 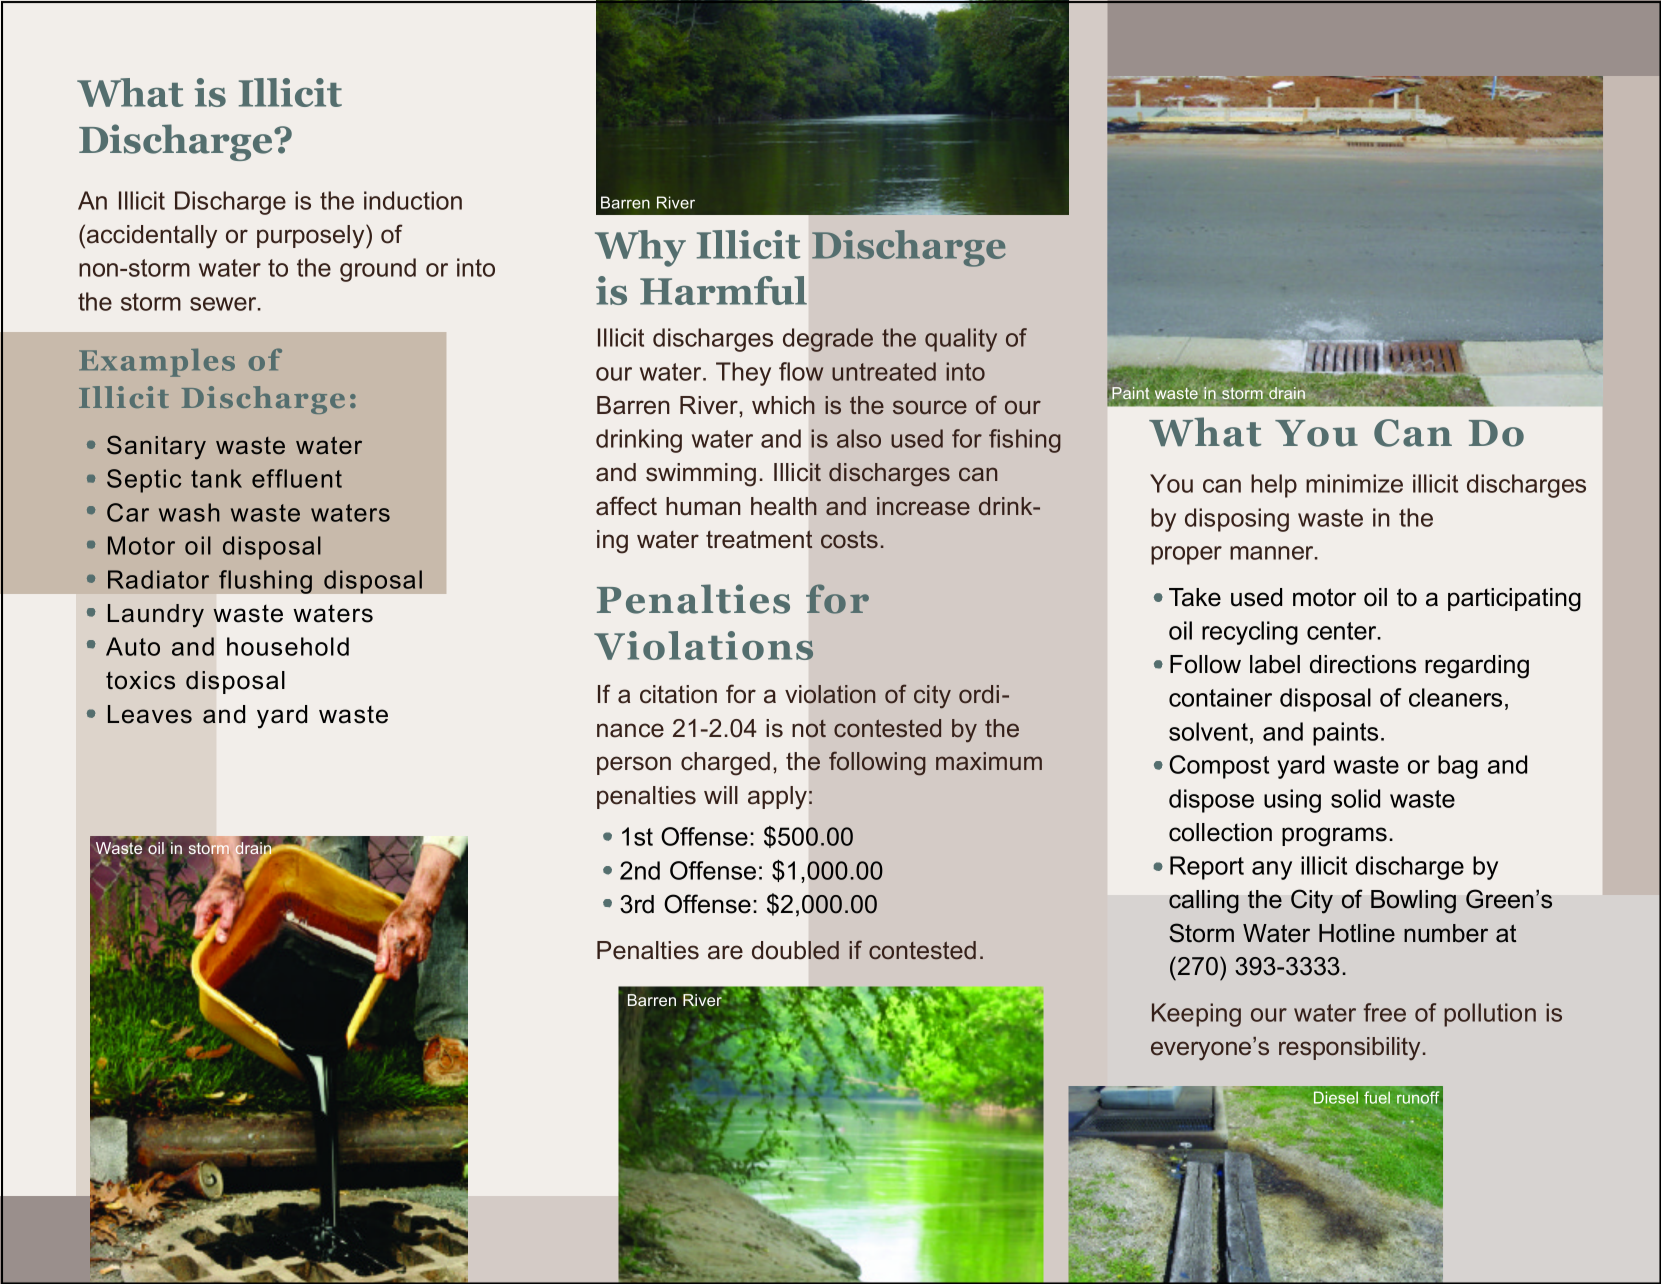 I want to click on effluent, so click(x=297, y=478).
